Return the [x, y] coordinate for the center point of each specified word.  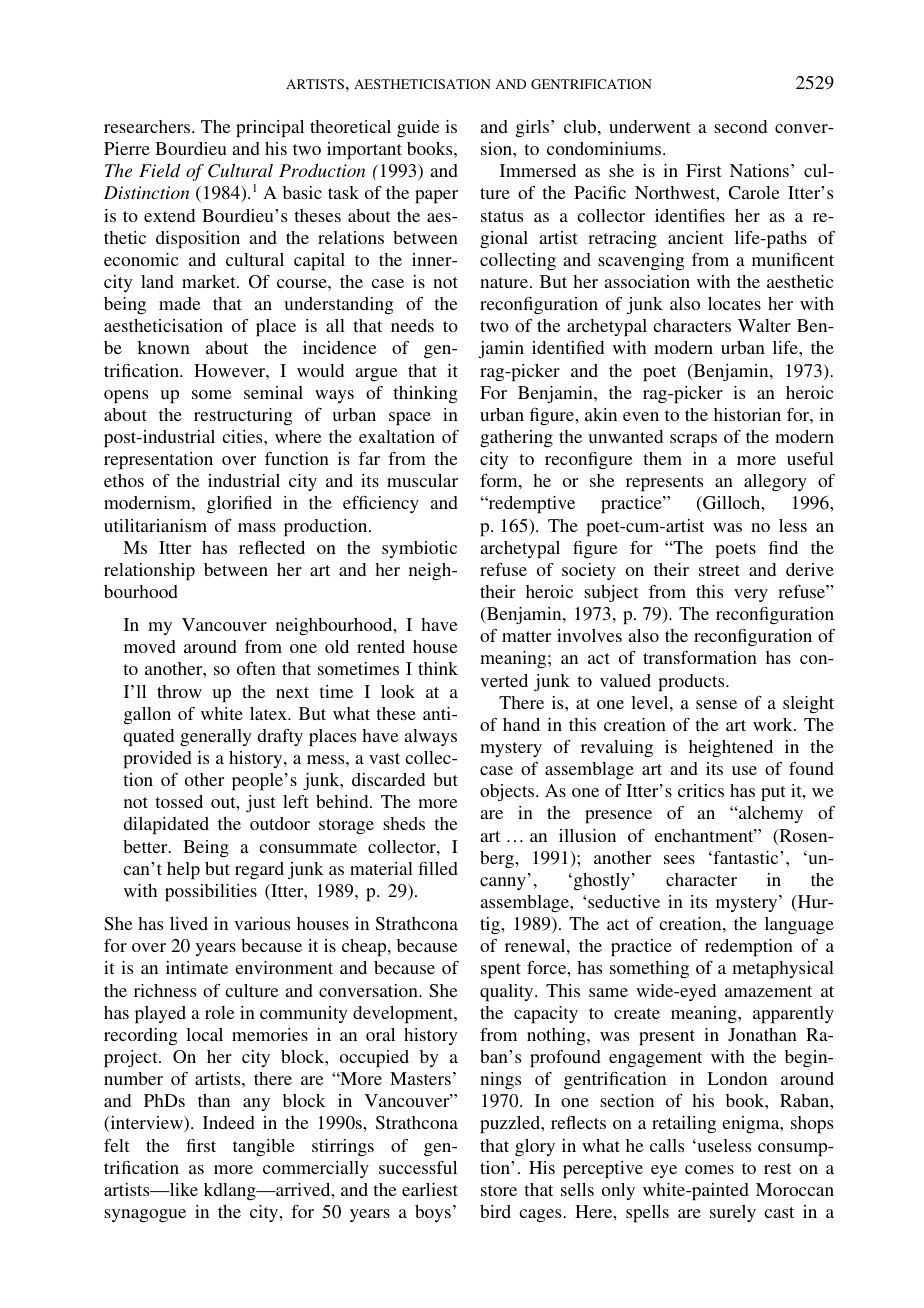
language [799, 925]
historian [747, 414]
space [410, 419]
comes [709, 1169]
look [398, 691]
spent [501, 971]
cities [243, 436]
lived [189, 923]
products [692, 683]
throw [179, 691]
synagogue [145, 1215]
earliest [430, 1189]
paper [436, 197]
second [740, 126]
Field [160, 170]
